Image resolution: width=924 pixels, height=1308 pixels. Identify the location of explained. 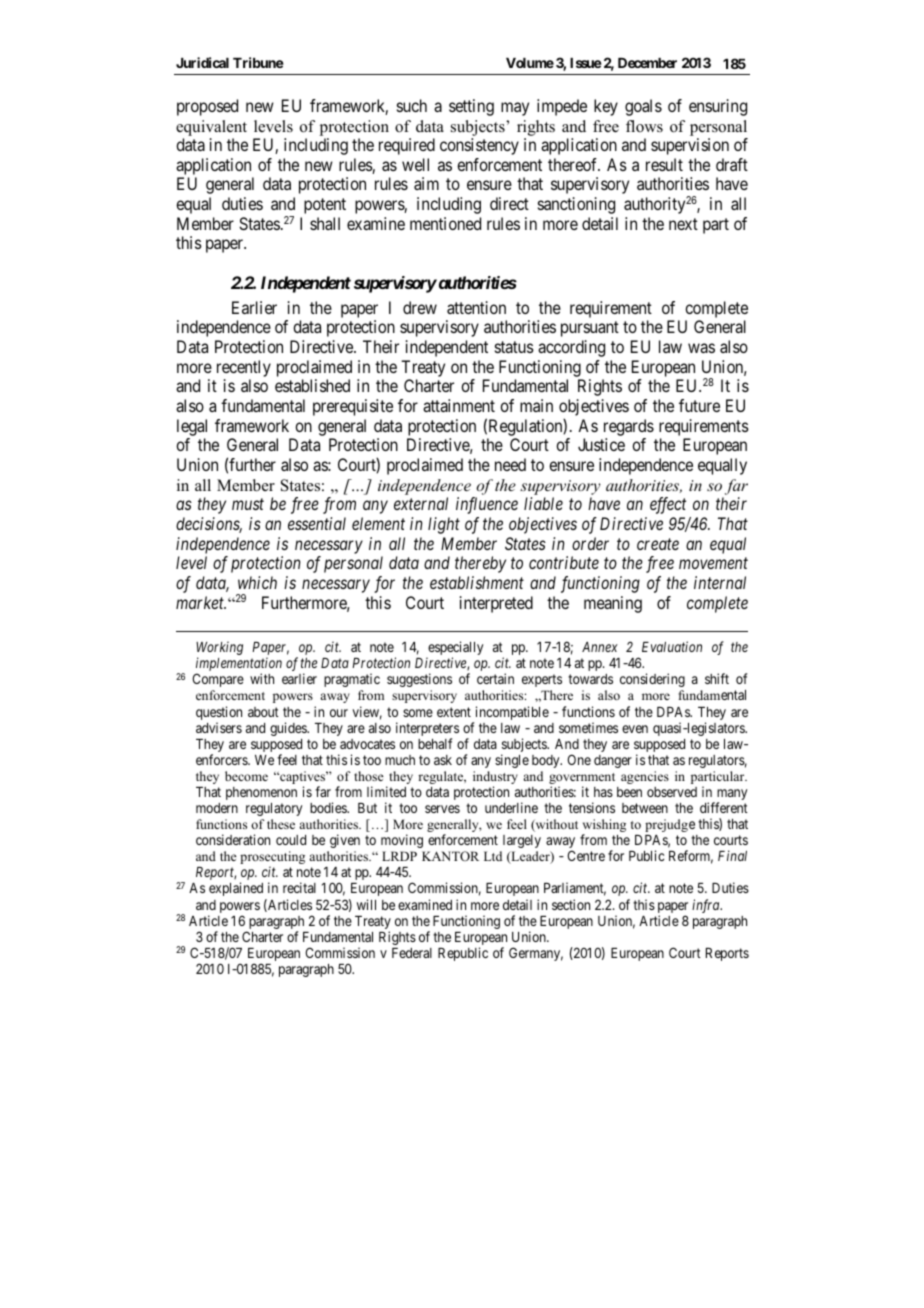
(236, 889).
